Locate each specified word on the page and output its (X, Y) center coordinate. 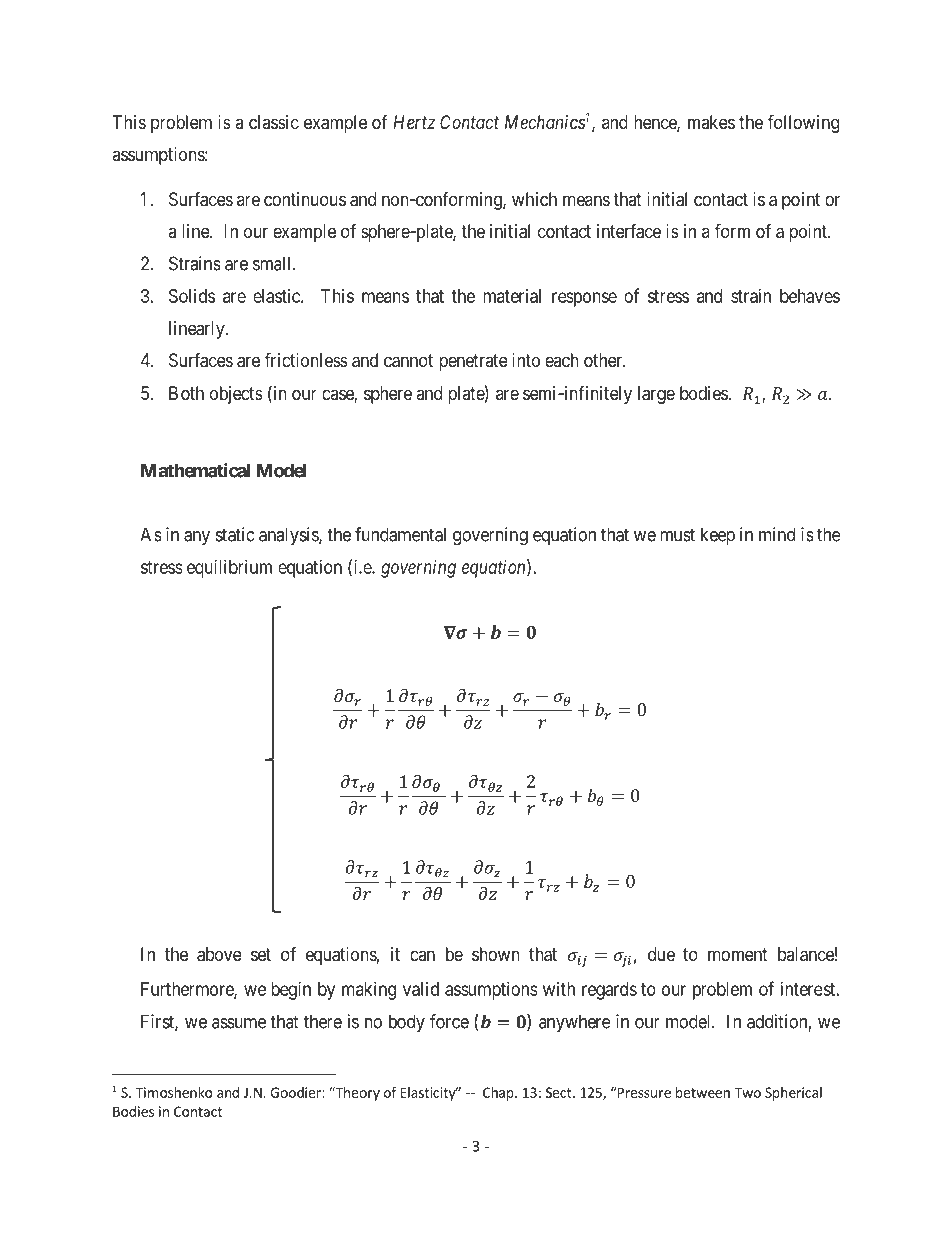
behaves (810, 296)
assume (239, 1023)
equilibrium (229, 569)
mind (777, 534)
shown (496, 954)
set (261, 954)
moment (738, 954)
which (534, 199)
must (677, 535)
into (526, 360)
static (235, 534)
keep (718, 536)
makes (711, 122)
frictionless (306, 359)
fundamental (400, 534)
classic (274, 122)
